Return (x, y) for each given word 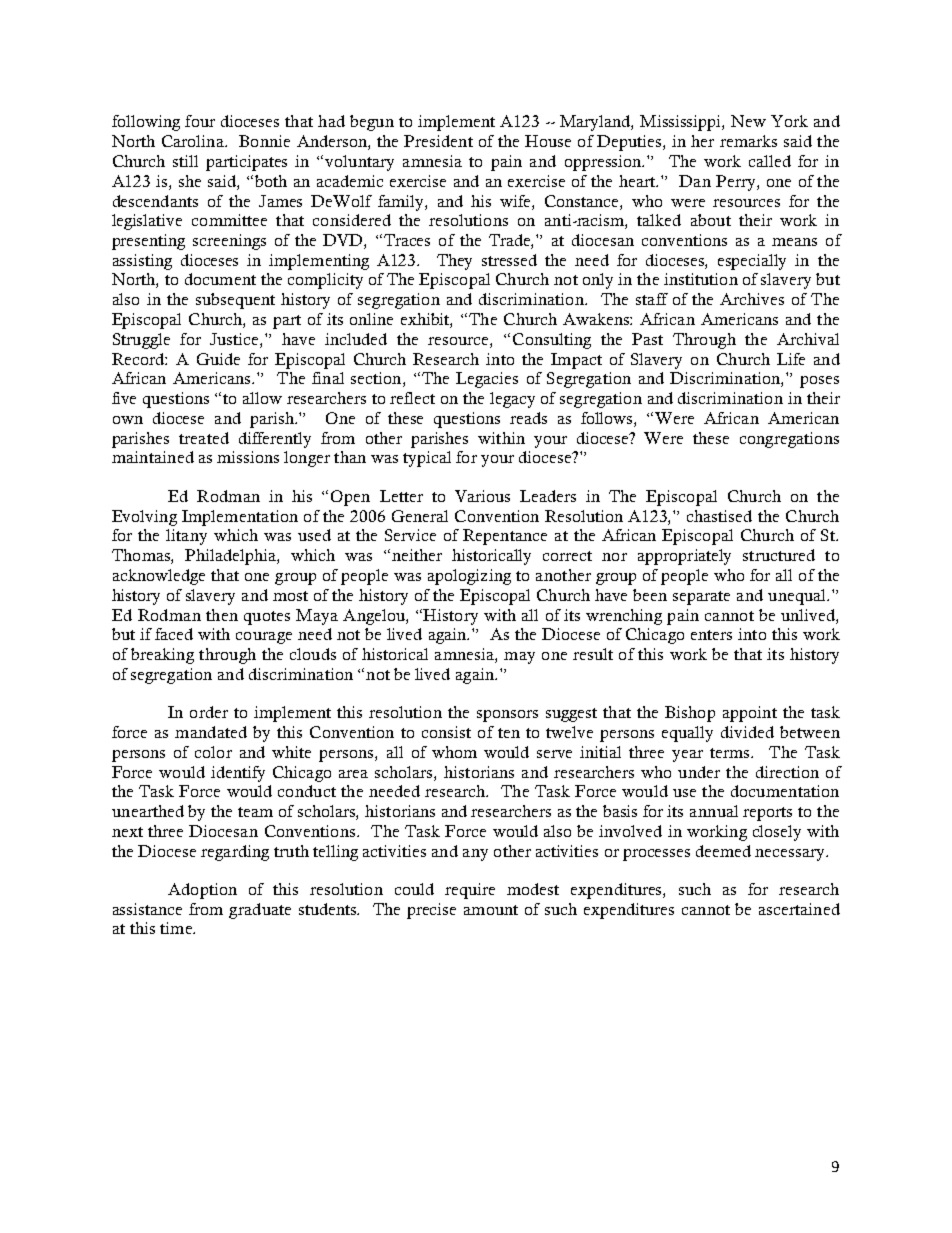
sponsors (507, 716)
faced (174, 634)
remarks (748, 141)
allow (262, 398)
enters (711, 635)
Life (791, 359)
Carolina (194, 141)
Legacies (487, 380)
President (438, 141)
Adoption (202, 891)
